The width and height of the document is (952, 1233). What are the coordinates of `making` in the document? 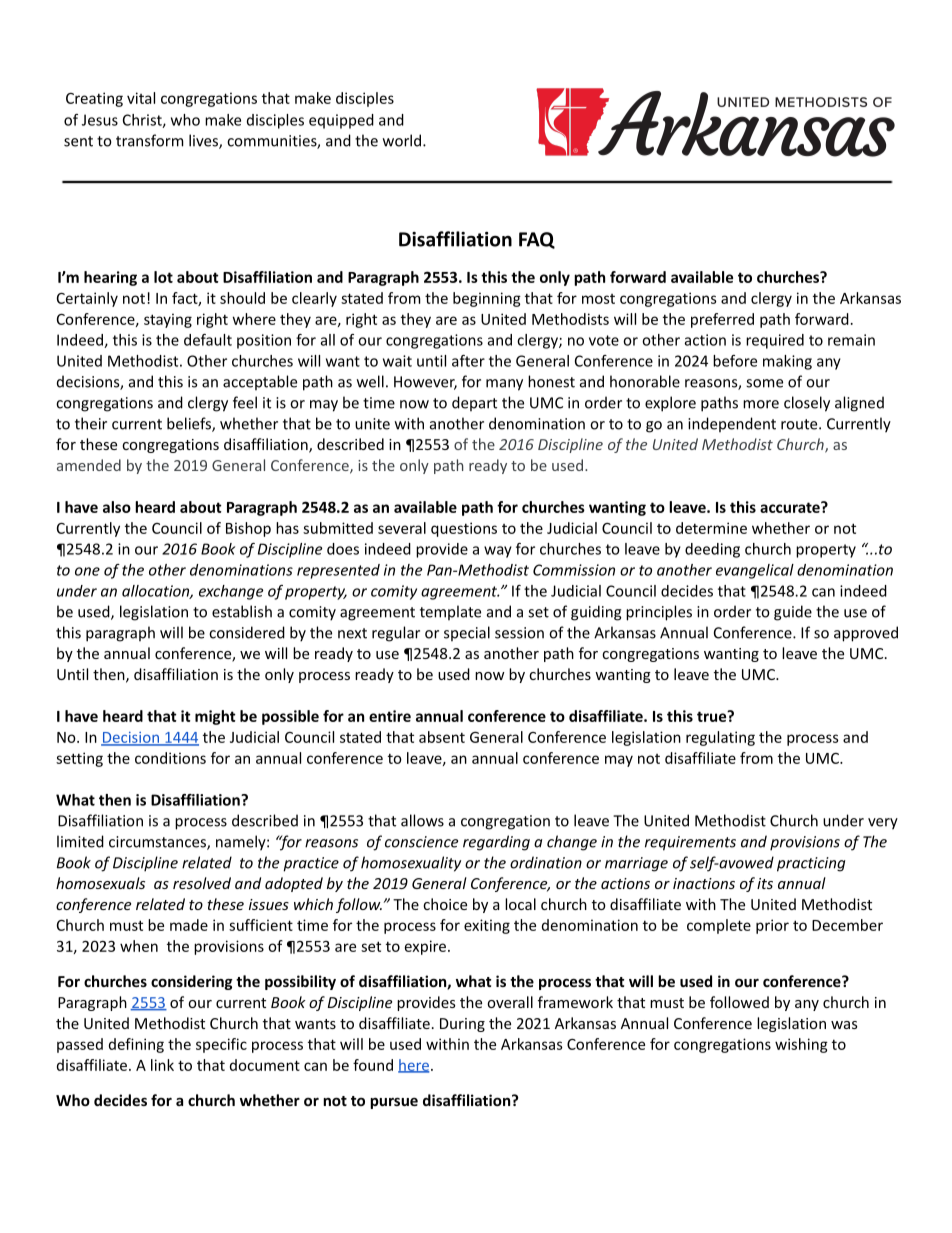 It's located at (787, 362).
